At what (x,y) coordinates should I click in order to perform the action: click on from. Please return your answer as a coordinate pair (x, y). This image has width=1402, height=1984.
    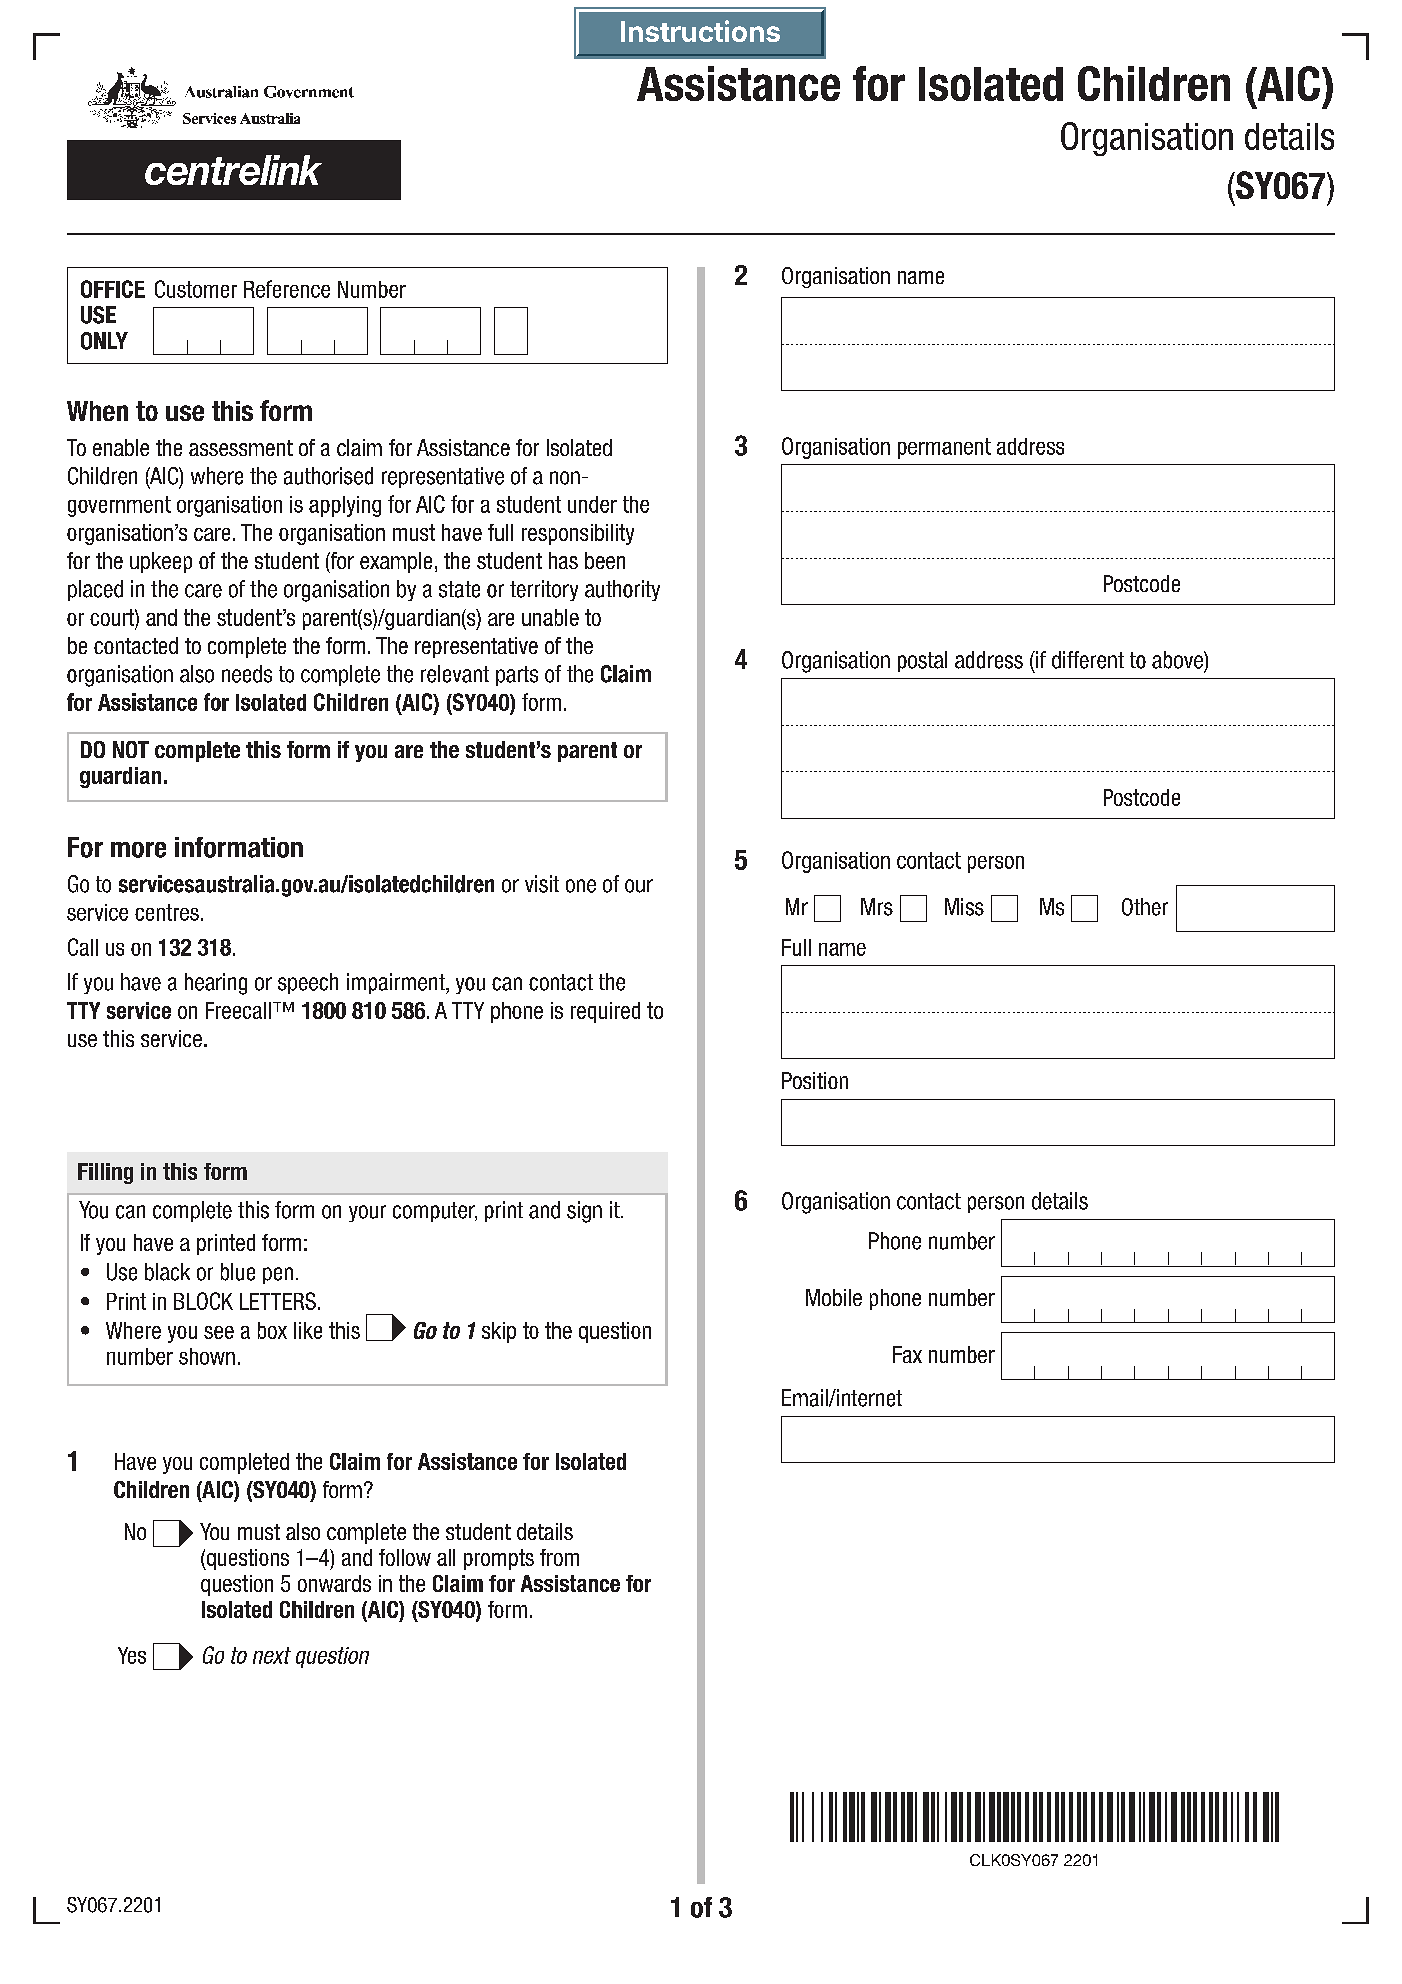
    Looking at the image, I should click on (559, 1557).
